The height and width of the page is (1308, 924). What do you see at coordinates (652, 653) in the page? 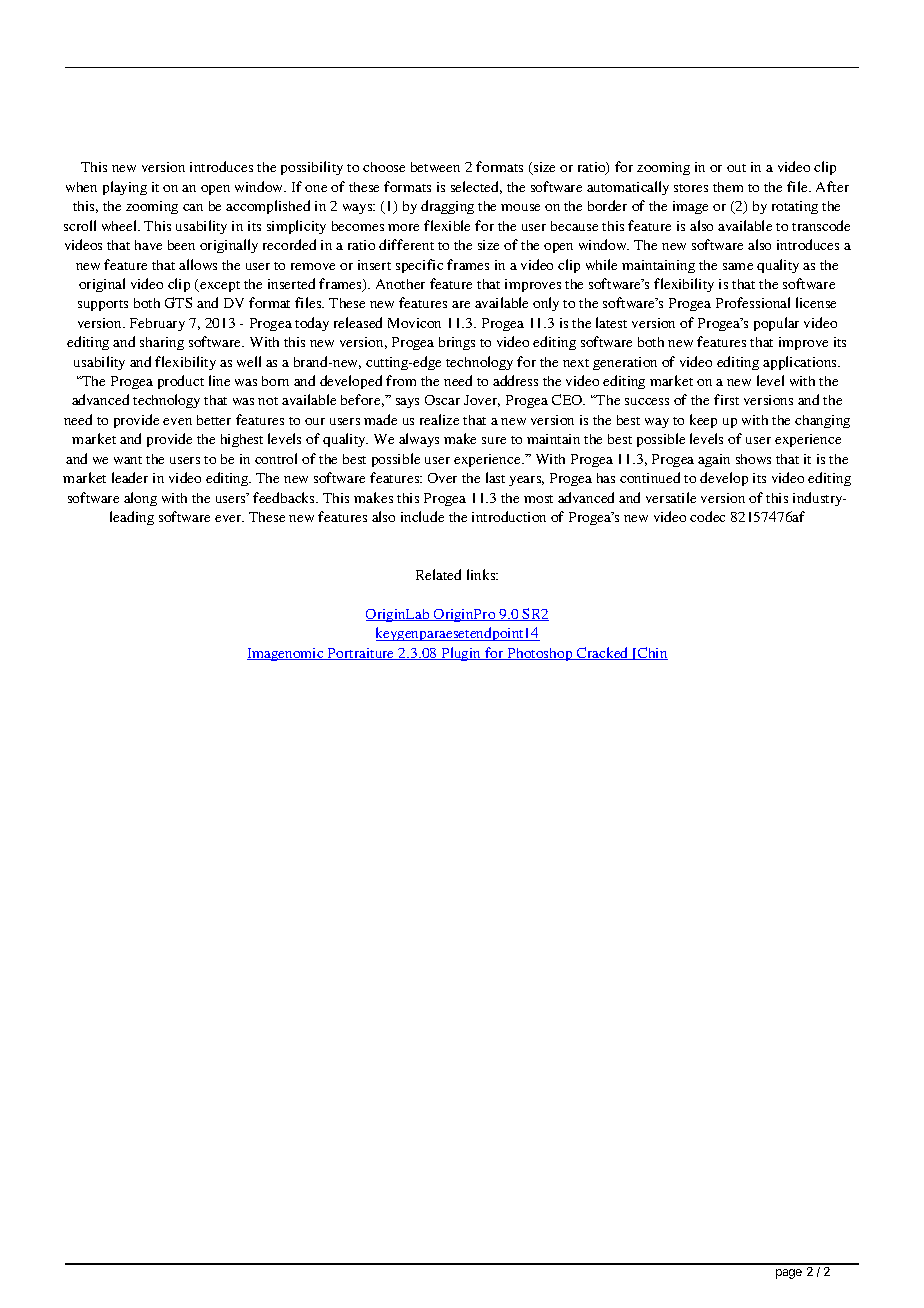
I see `Chin` at bounding box center [652, 653].
